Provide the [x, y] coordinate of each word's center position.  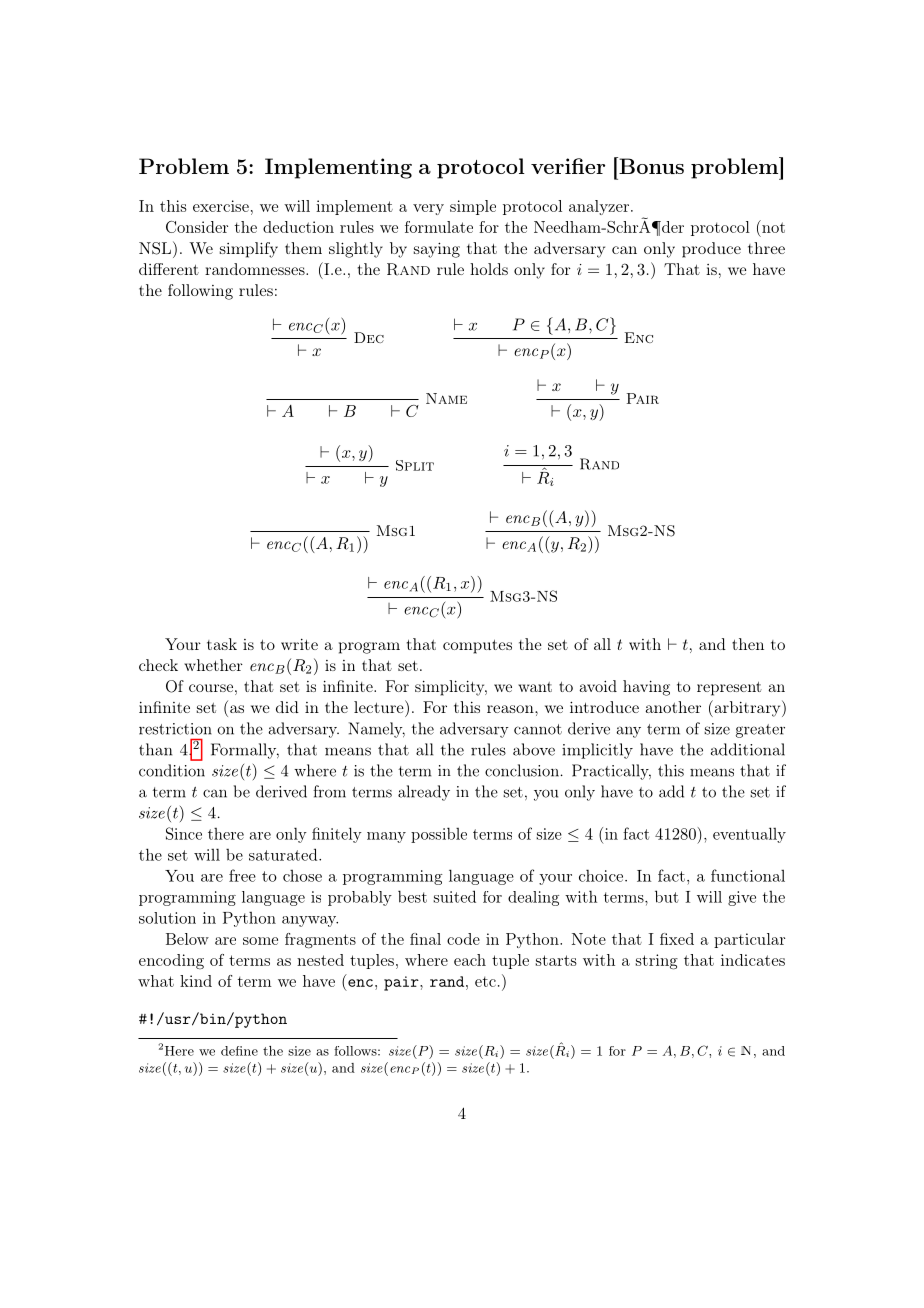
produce [711, 250]
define [239, 1051]
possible [439, 835]
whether [213, 665]
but [667, 896]
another [673, 707]
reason [511, 709]
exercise [221, 206]
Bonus [650, 165]
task [222, 644]
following [200, 292]
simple [473, 207]
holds [489, 269]
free [242, 875]
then [748, 644]
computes [477, 647]
